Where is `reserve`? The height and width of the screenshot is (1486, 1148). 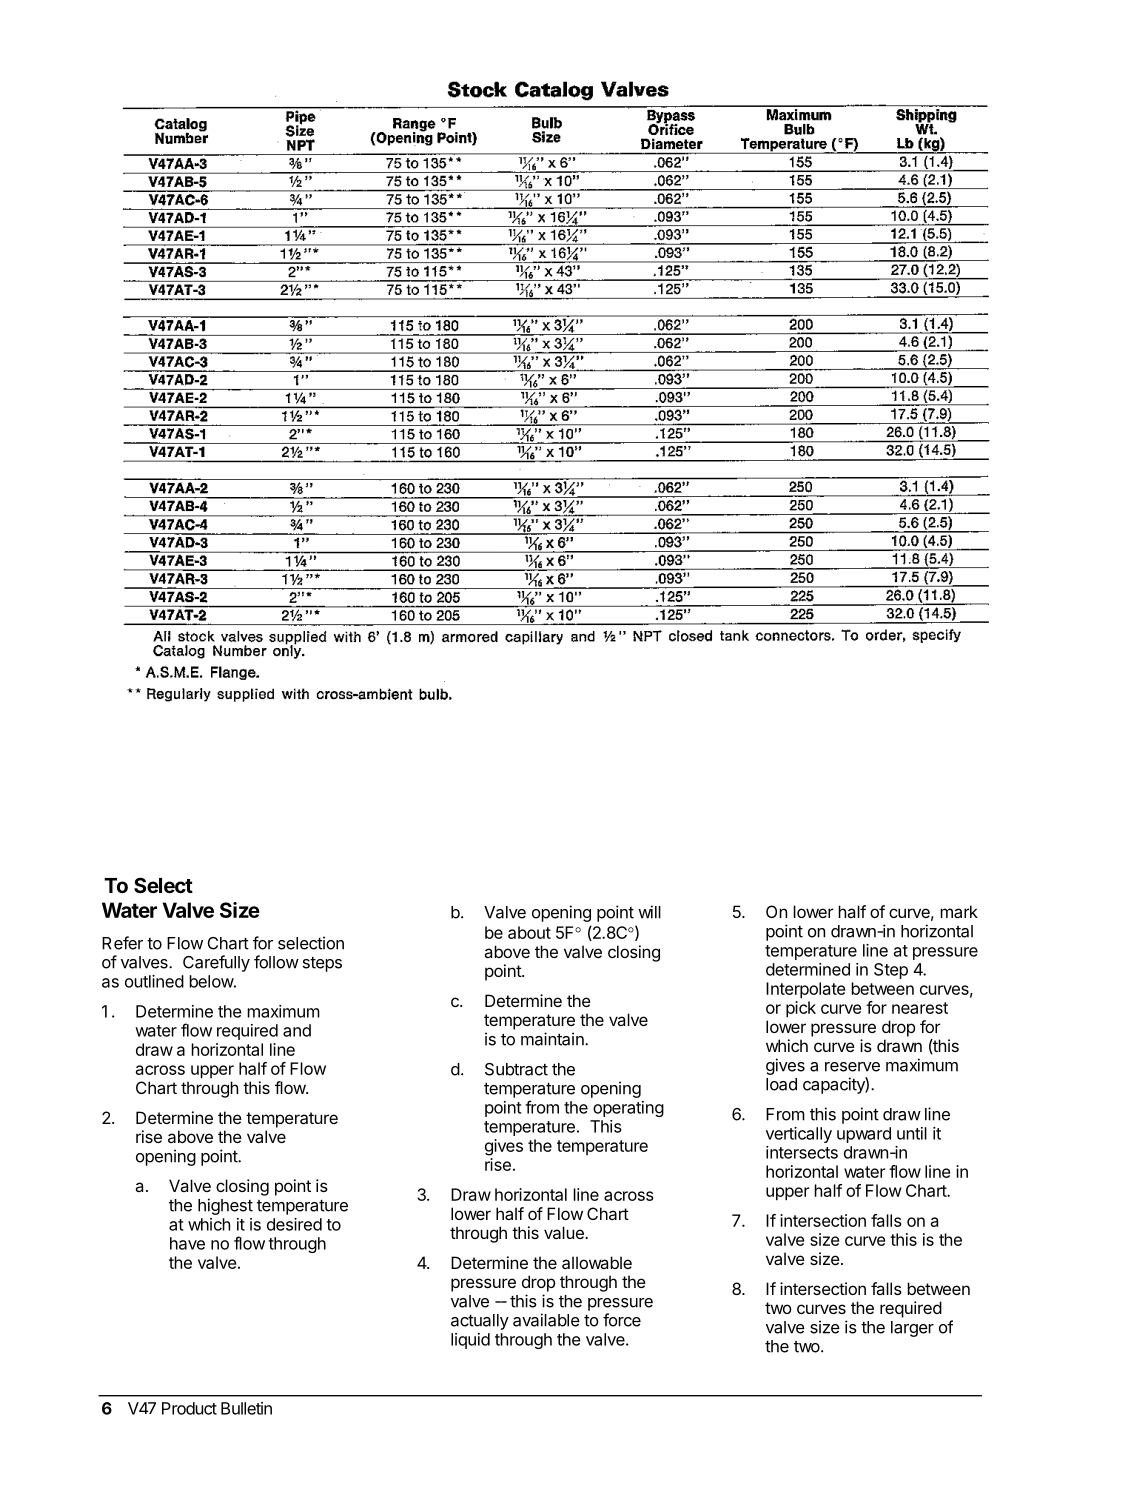 reserve is located at coordinates (852, 1067).
